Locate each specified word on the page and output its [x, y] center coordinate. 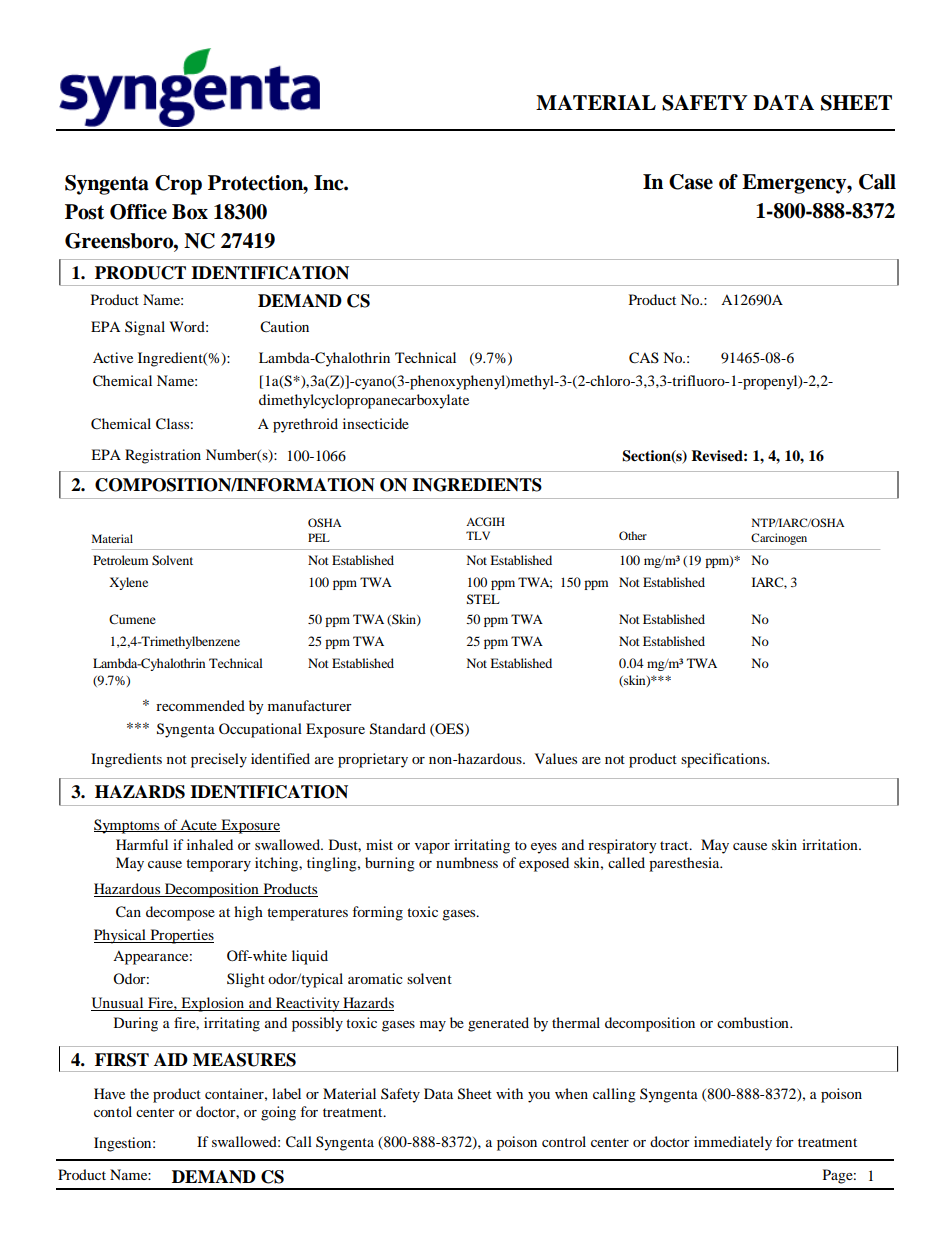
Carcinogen [779, 539]
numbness [467, 862]
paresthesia [685, 864]
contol [113, 1111]
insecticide [376, 423]
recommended [200, 705]
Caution [284, 327]
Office [138, 212]
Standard [398, 729]
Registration [163, 456]
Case [691, 182]
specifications [725, 760]
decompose [180, 913]
